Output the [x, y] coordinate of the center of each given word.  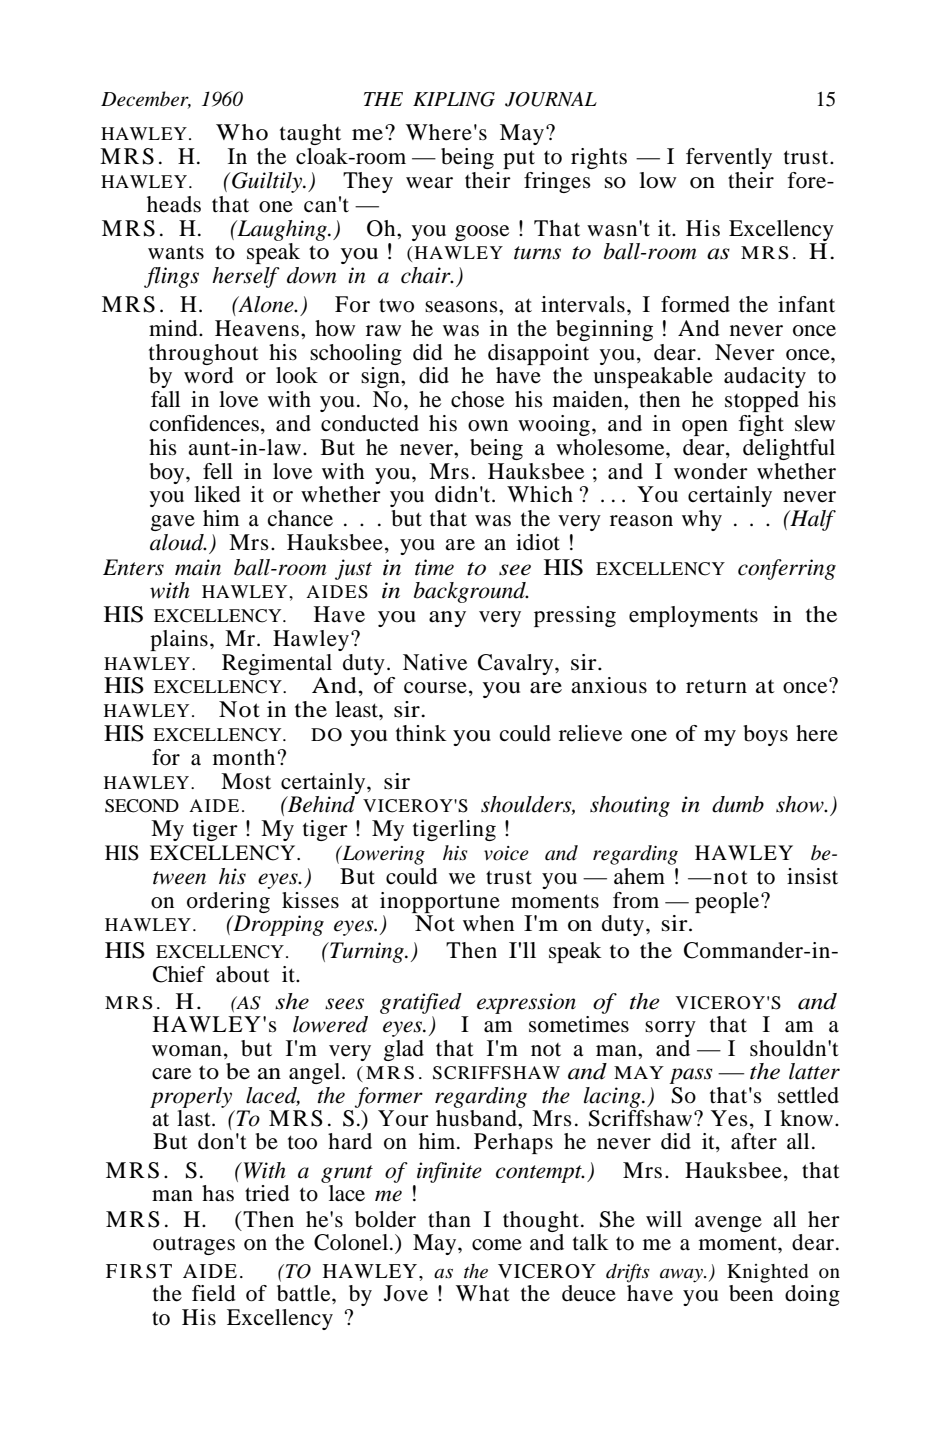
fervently [729, 158]
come [497, 1245]
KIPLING [454, 99]
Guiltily [268, 182]
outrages [194, 1245]
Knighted [767, 1273]
